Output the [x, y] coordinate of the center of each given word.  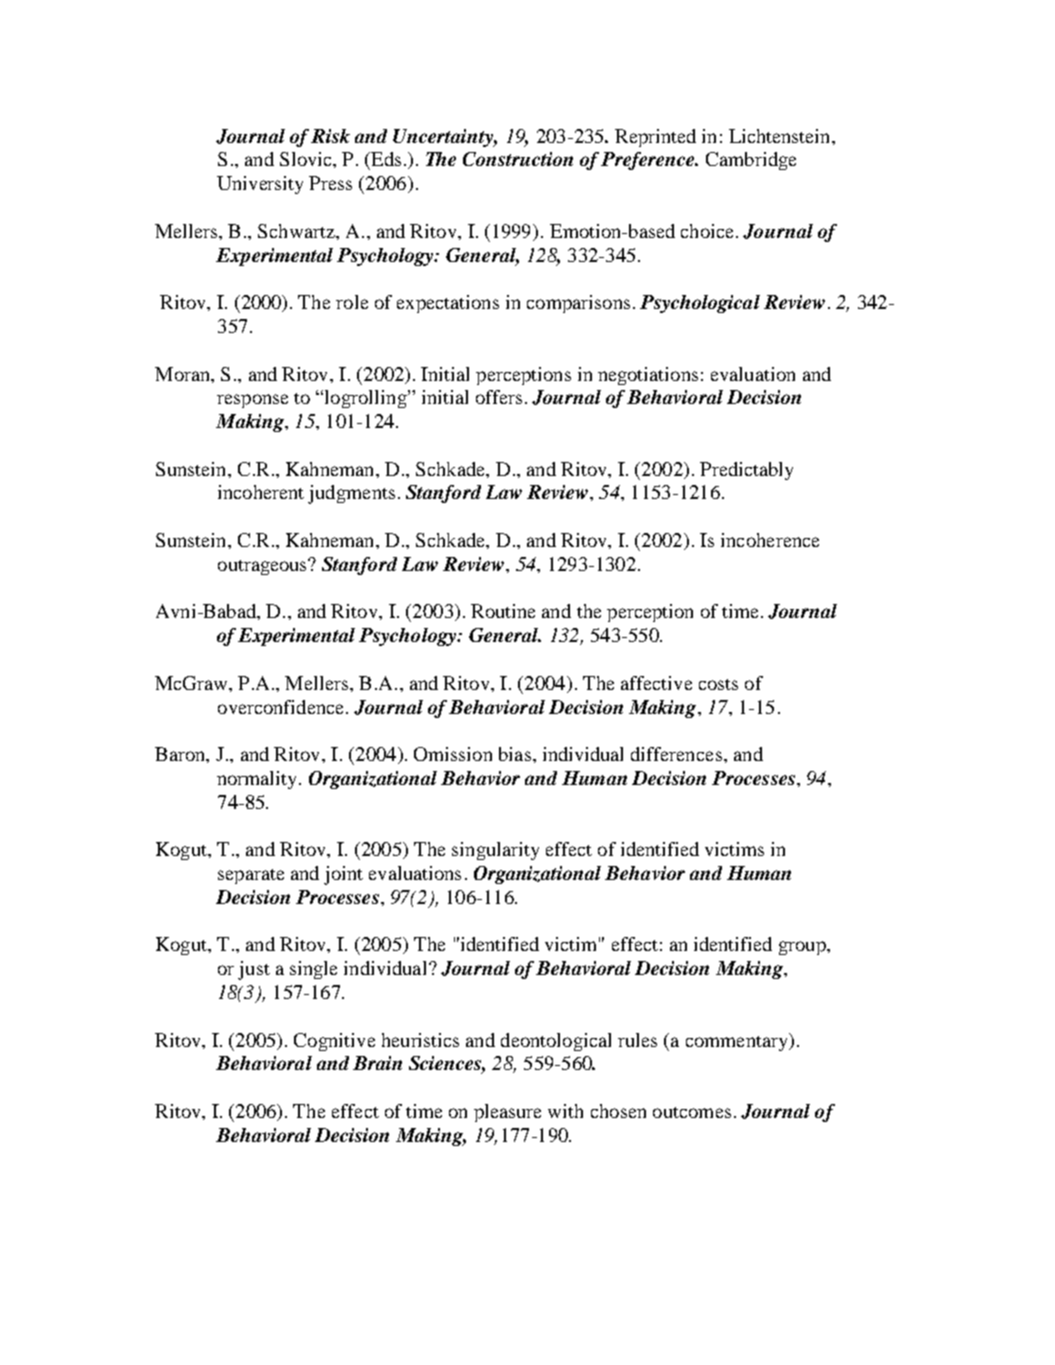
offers [499, 397]
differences [676, 754]
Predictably [746, 471]
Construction [518, 159]
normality [258, 780]
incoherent [261, 492]
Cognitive [334, 1042]
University [260, 185]
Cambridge [751, 161]
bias [515, 754]
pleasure [507, 1113]
